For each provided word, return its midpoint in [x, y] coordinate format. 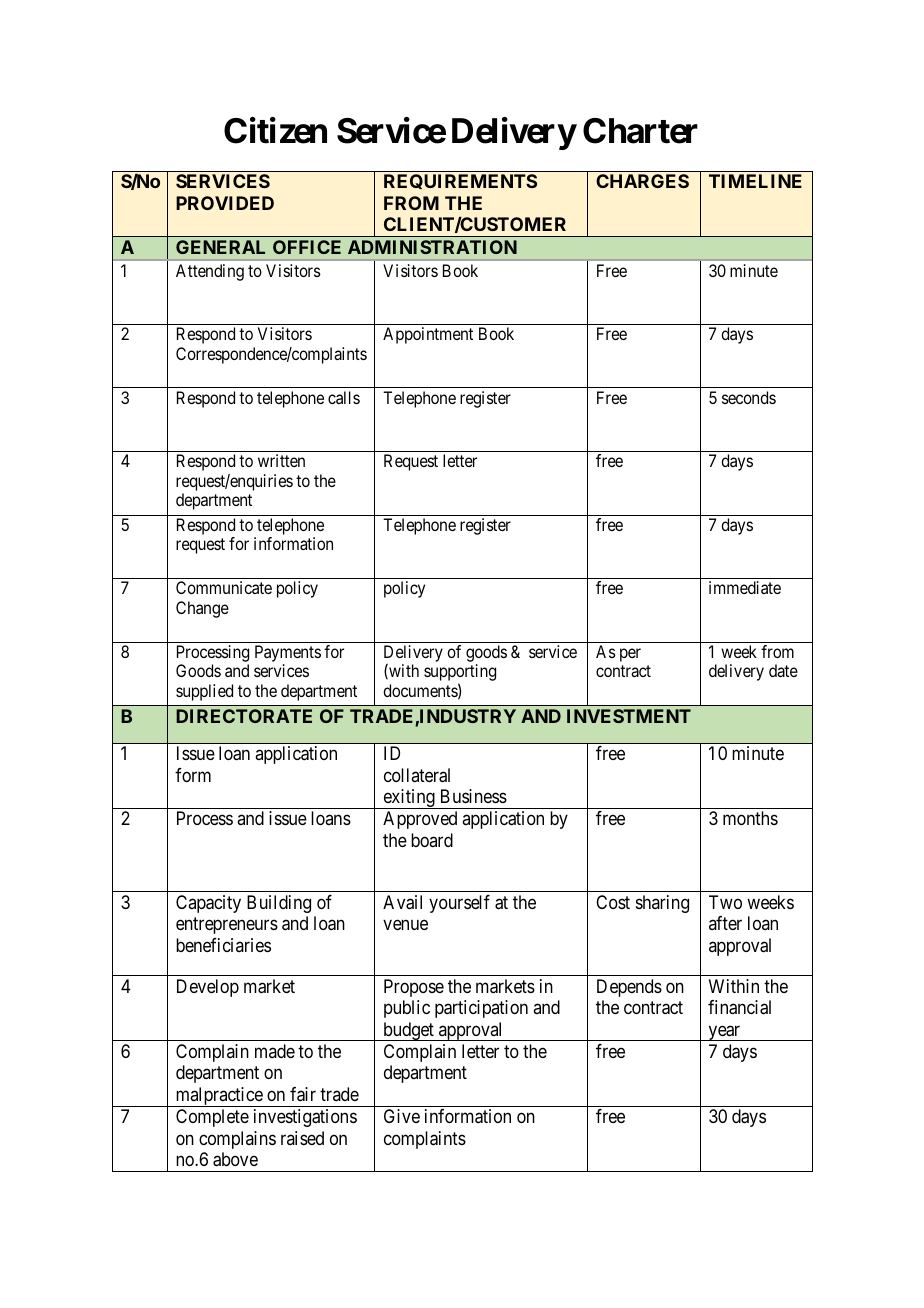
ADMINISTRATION [432, 247]
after [725, 923]
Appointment [428, 335]
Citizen [275, 131]
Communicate [224, 587]
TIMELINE [755, 181]
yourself [459, 904]
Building [279, 904]
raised [302, 1138]
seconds [749, 397]
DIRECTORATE [244, 716]
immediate [745, 587]
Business [474, 796]
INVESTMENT [629, 716]
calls [344, 397]
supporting [460, 674]
